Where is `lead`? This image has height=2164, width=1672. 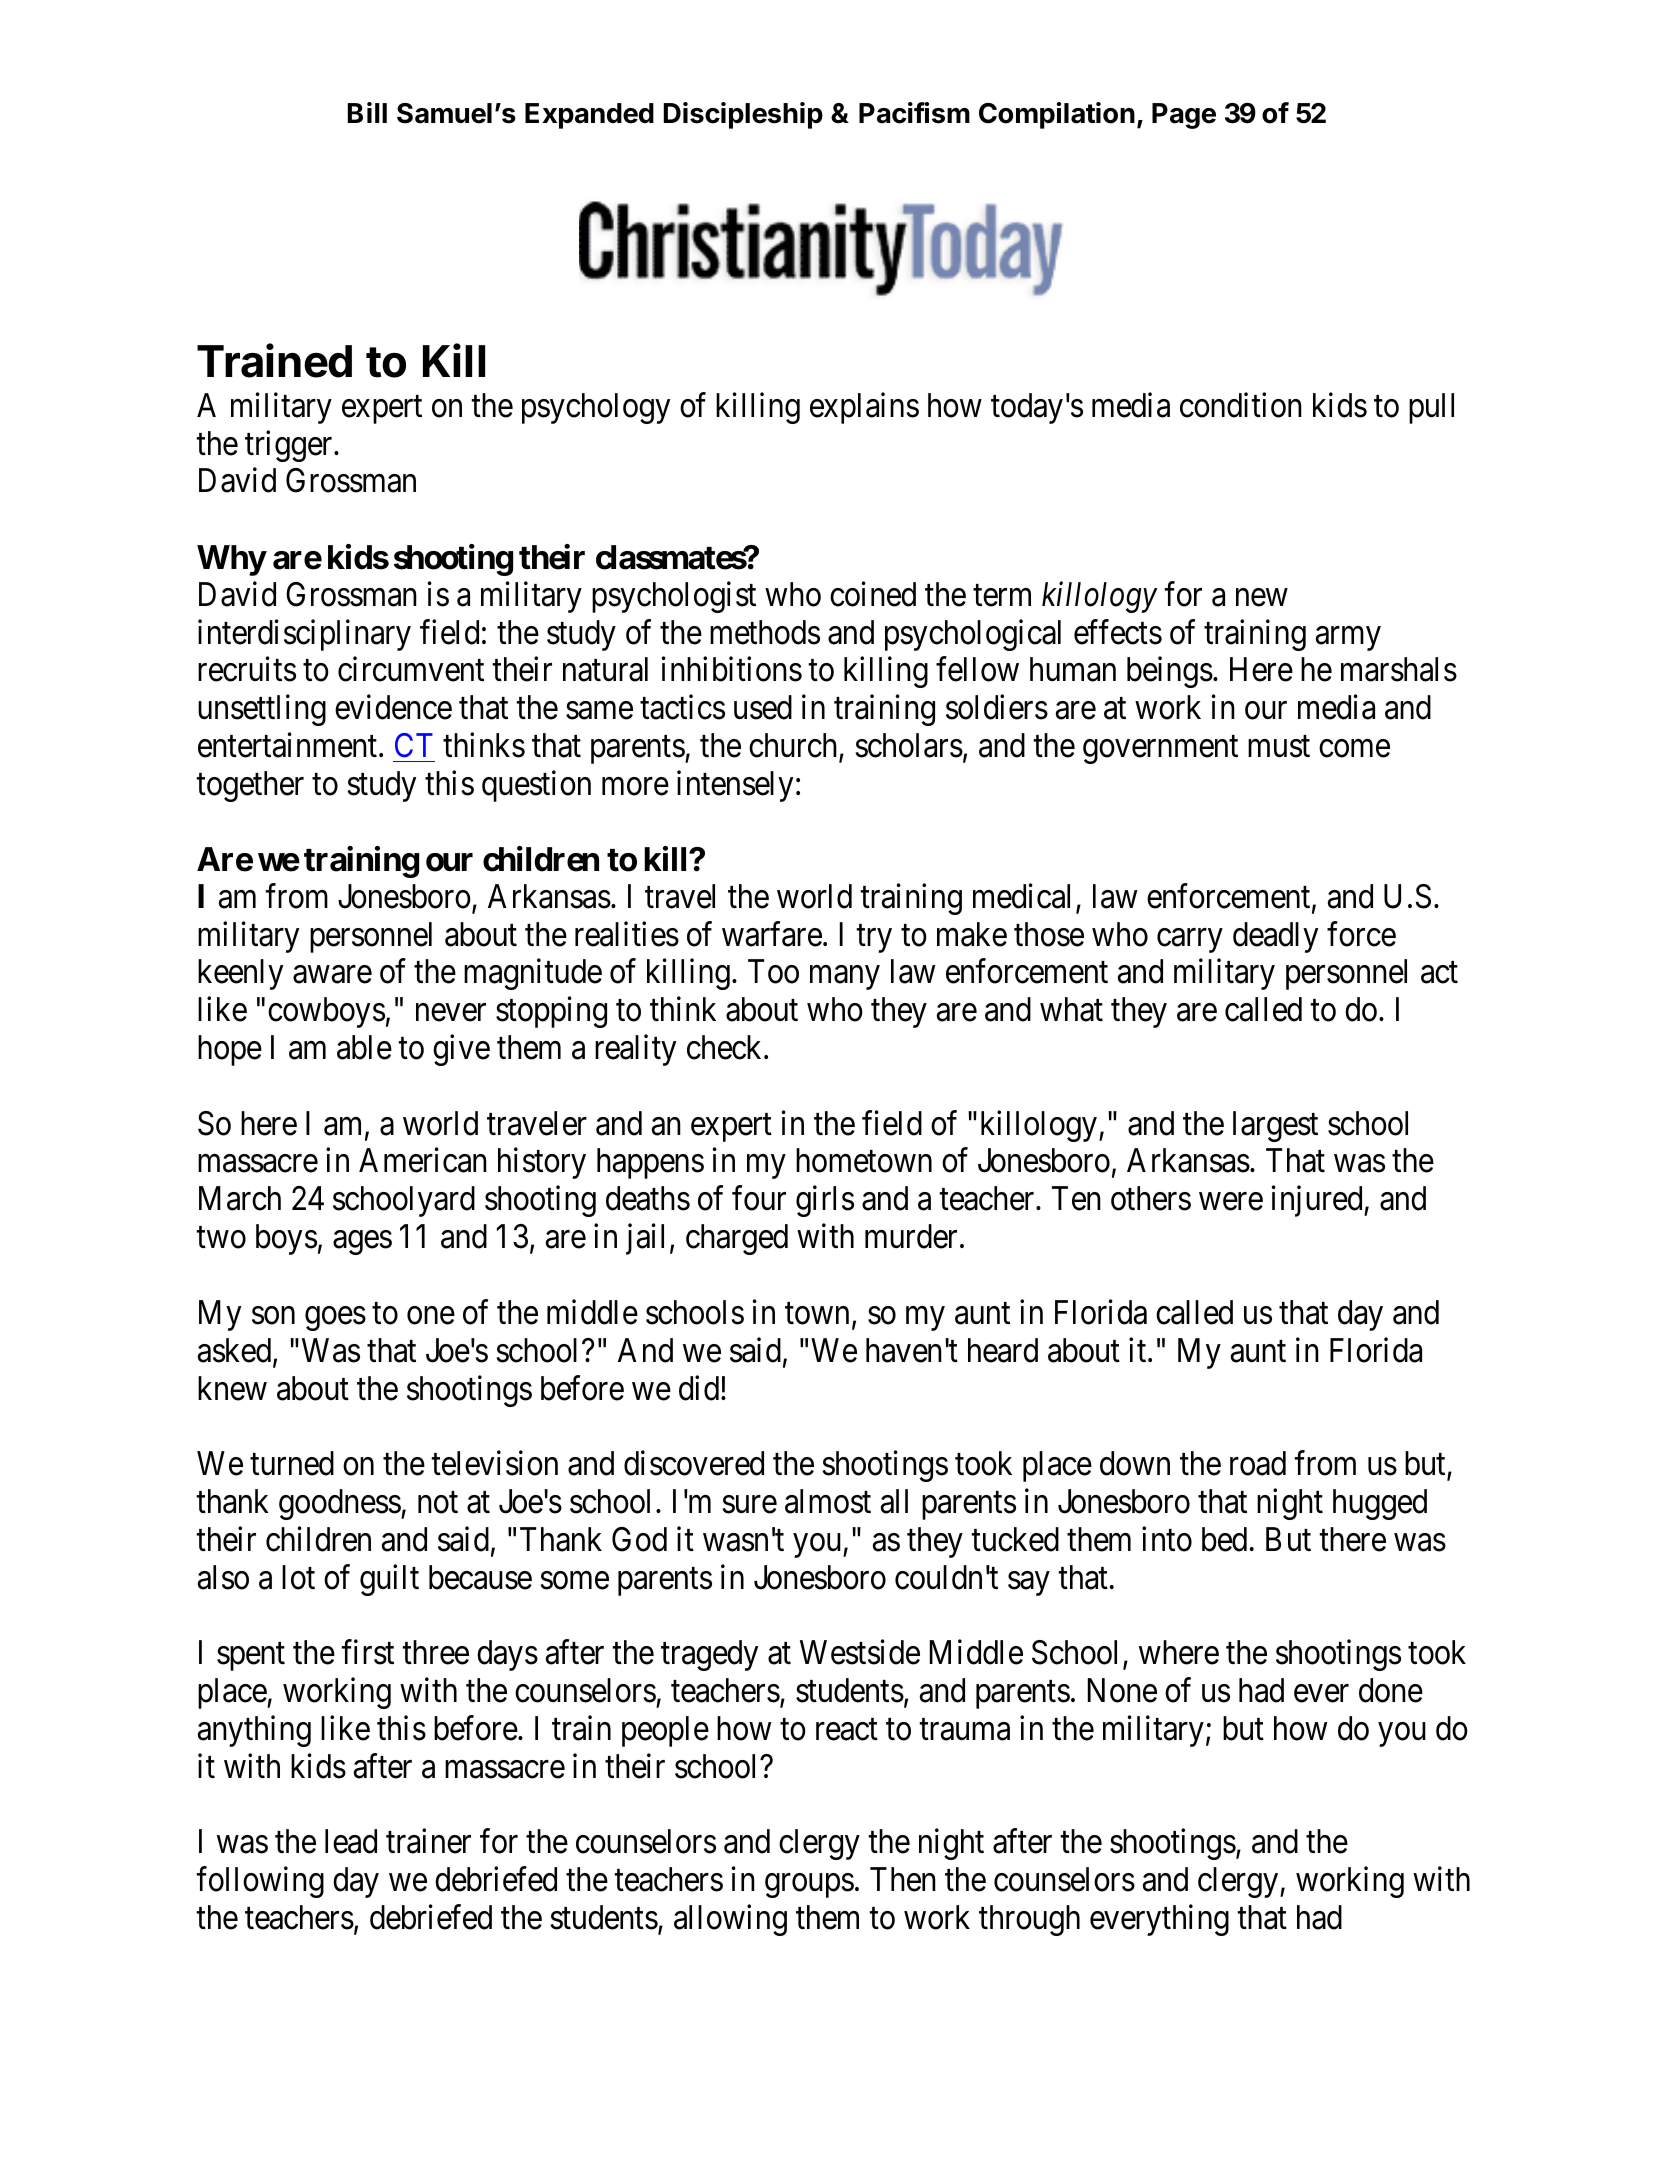 lead is located at coordinates (351, 1841).
